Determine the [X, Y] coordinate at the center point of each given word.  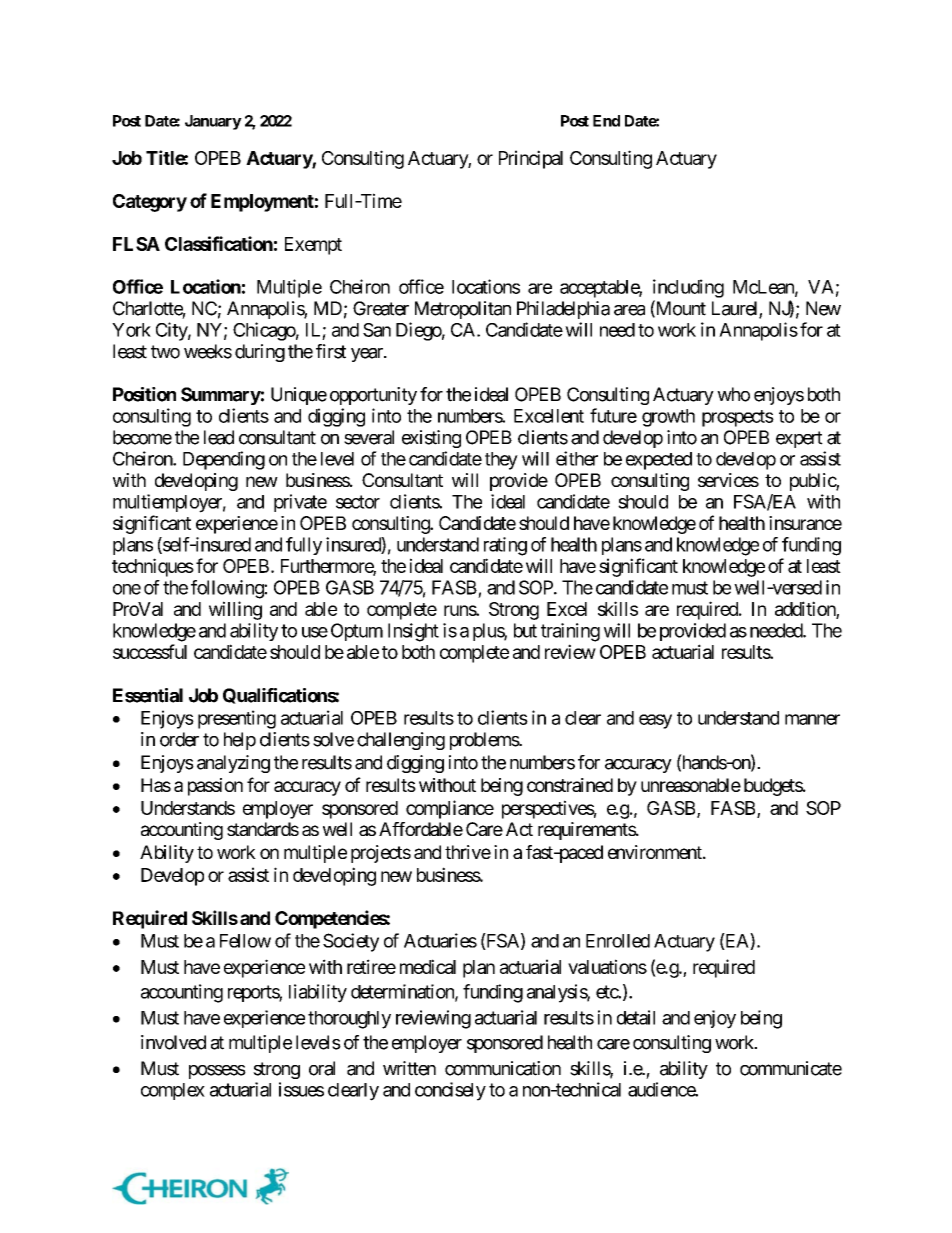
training [570, 632]
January [213, 122]
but [525, 630]
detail [636, 1017]
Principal [531, 159]
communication [503, 1068]
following [228, 589]
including [688, 288]
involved [173, 1042]
